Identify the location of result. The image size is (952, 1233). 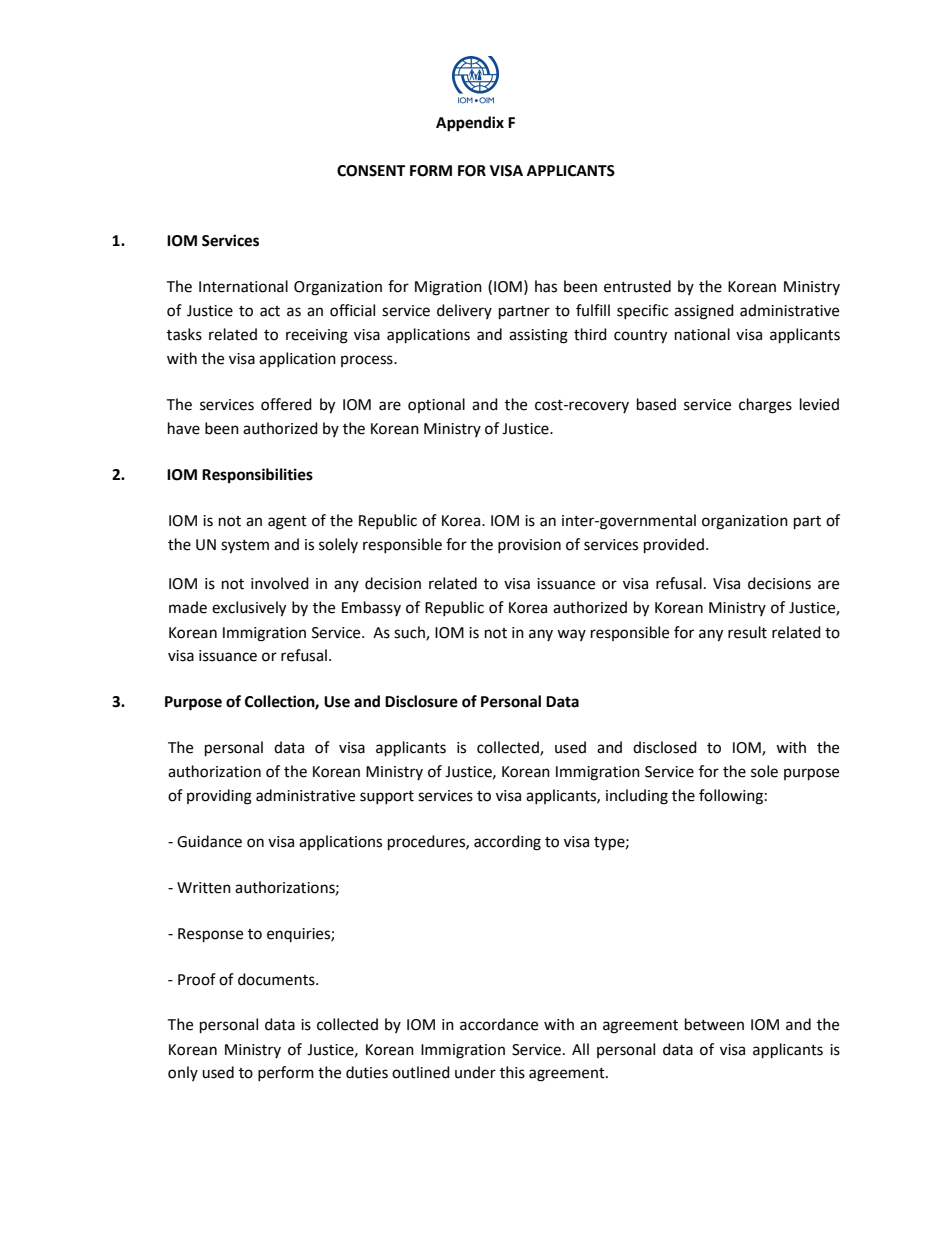
(747, 632).
